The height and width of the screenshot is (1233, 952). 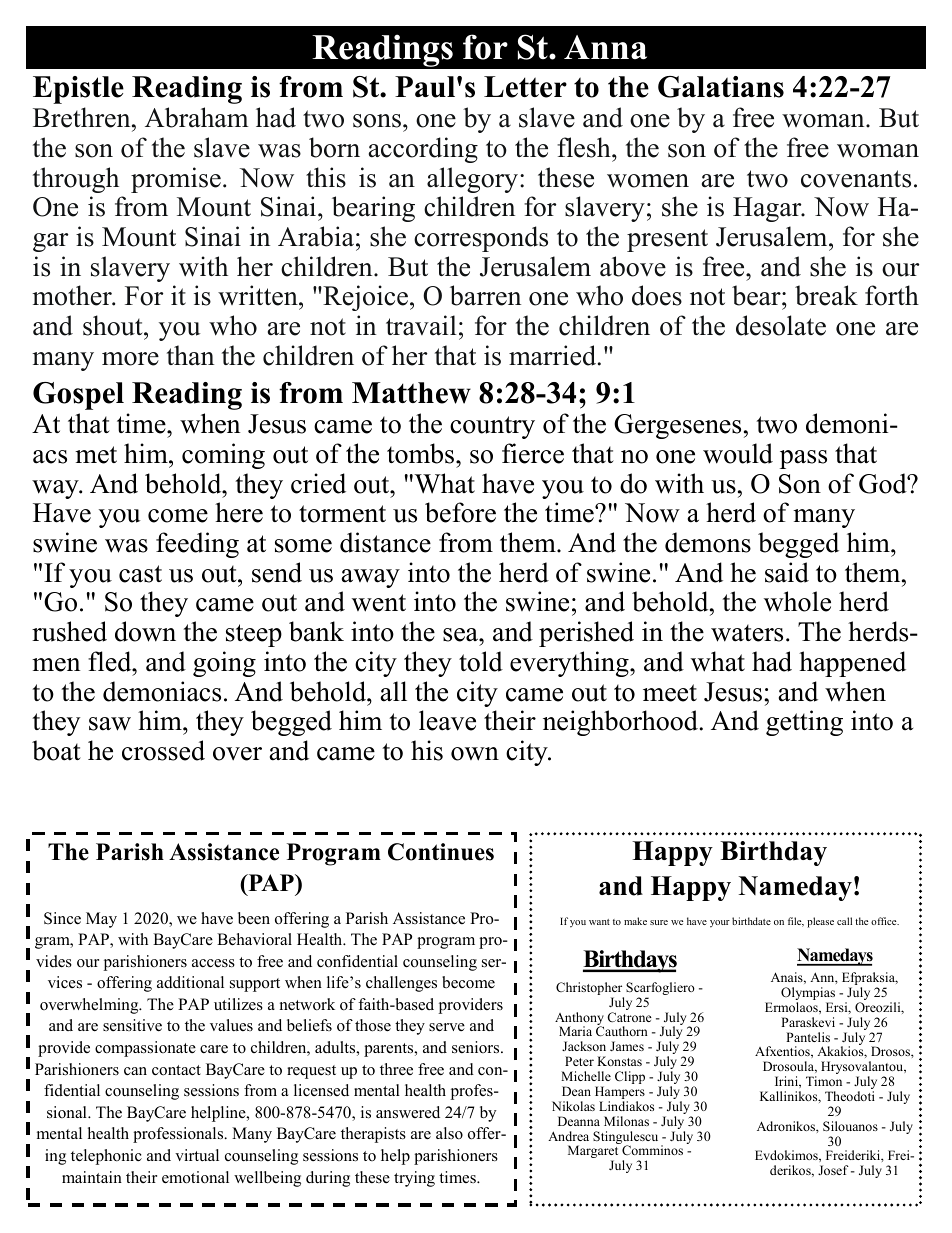 I want to click on getting, so click(x=804, y=723).
